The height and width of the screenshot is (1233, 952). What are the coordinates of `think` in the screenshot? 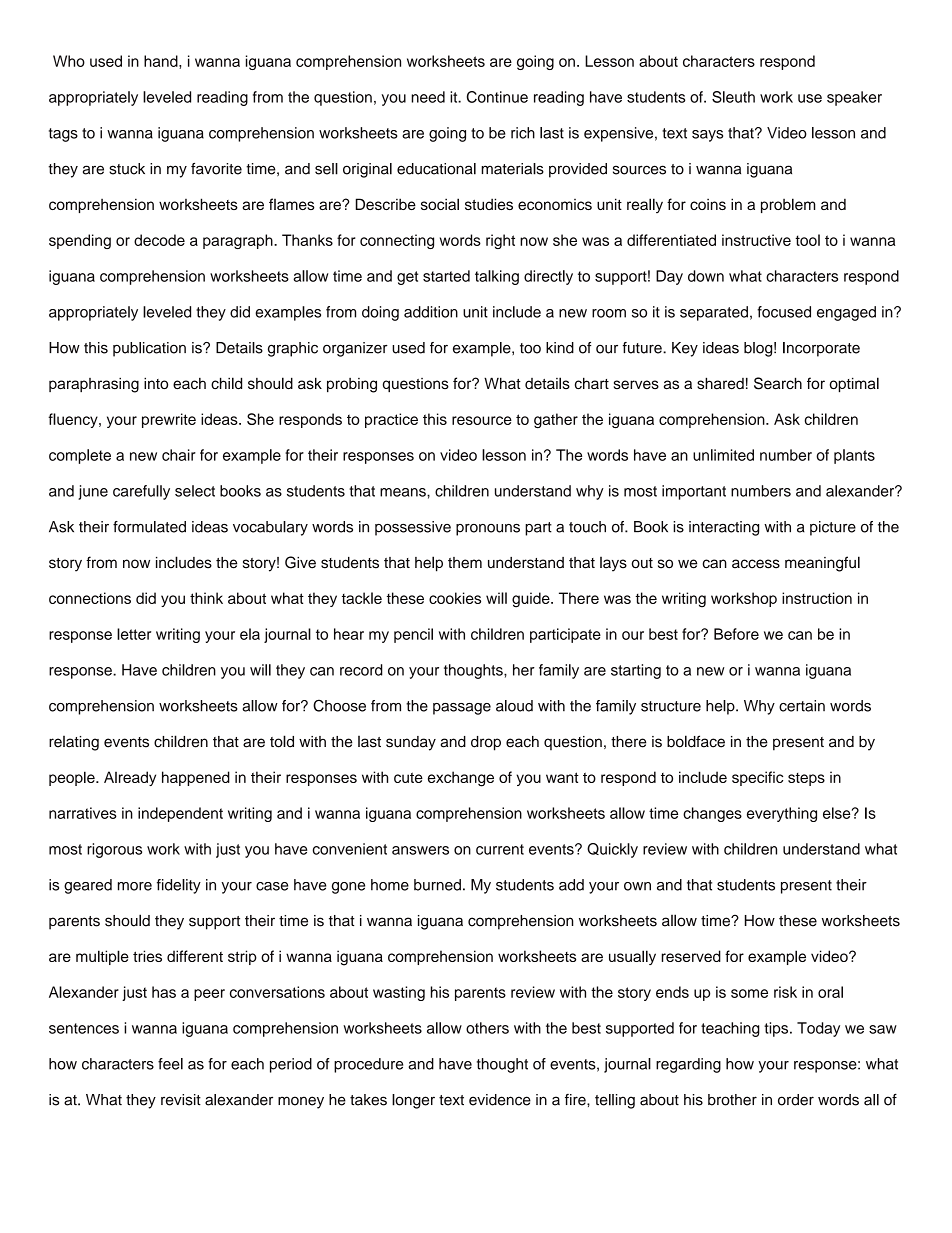 It's located at (206, 598).
